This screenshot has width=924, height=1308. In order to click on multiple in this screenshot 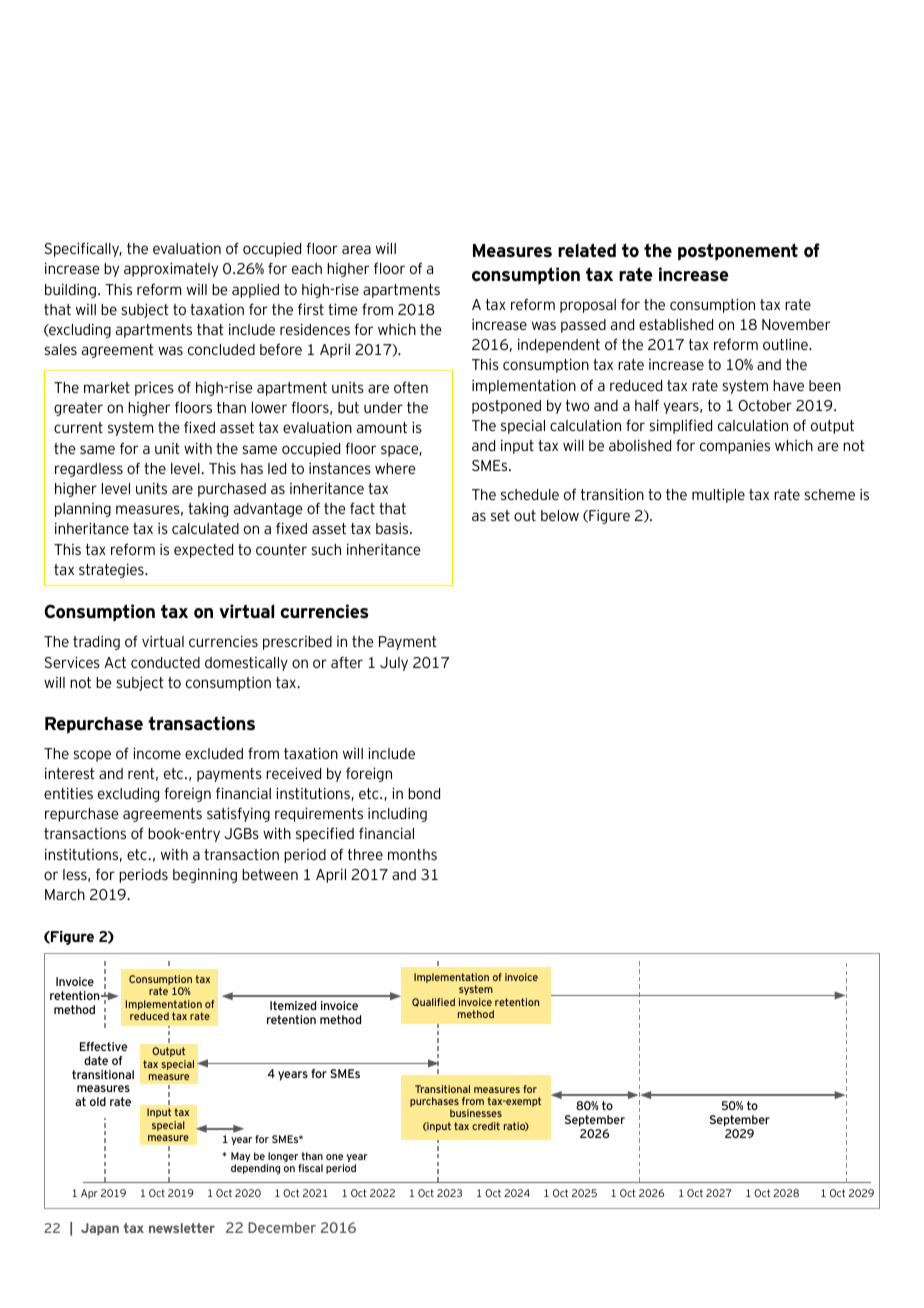, I will do `click(718, 495)`.
